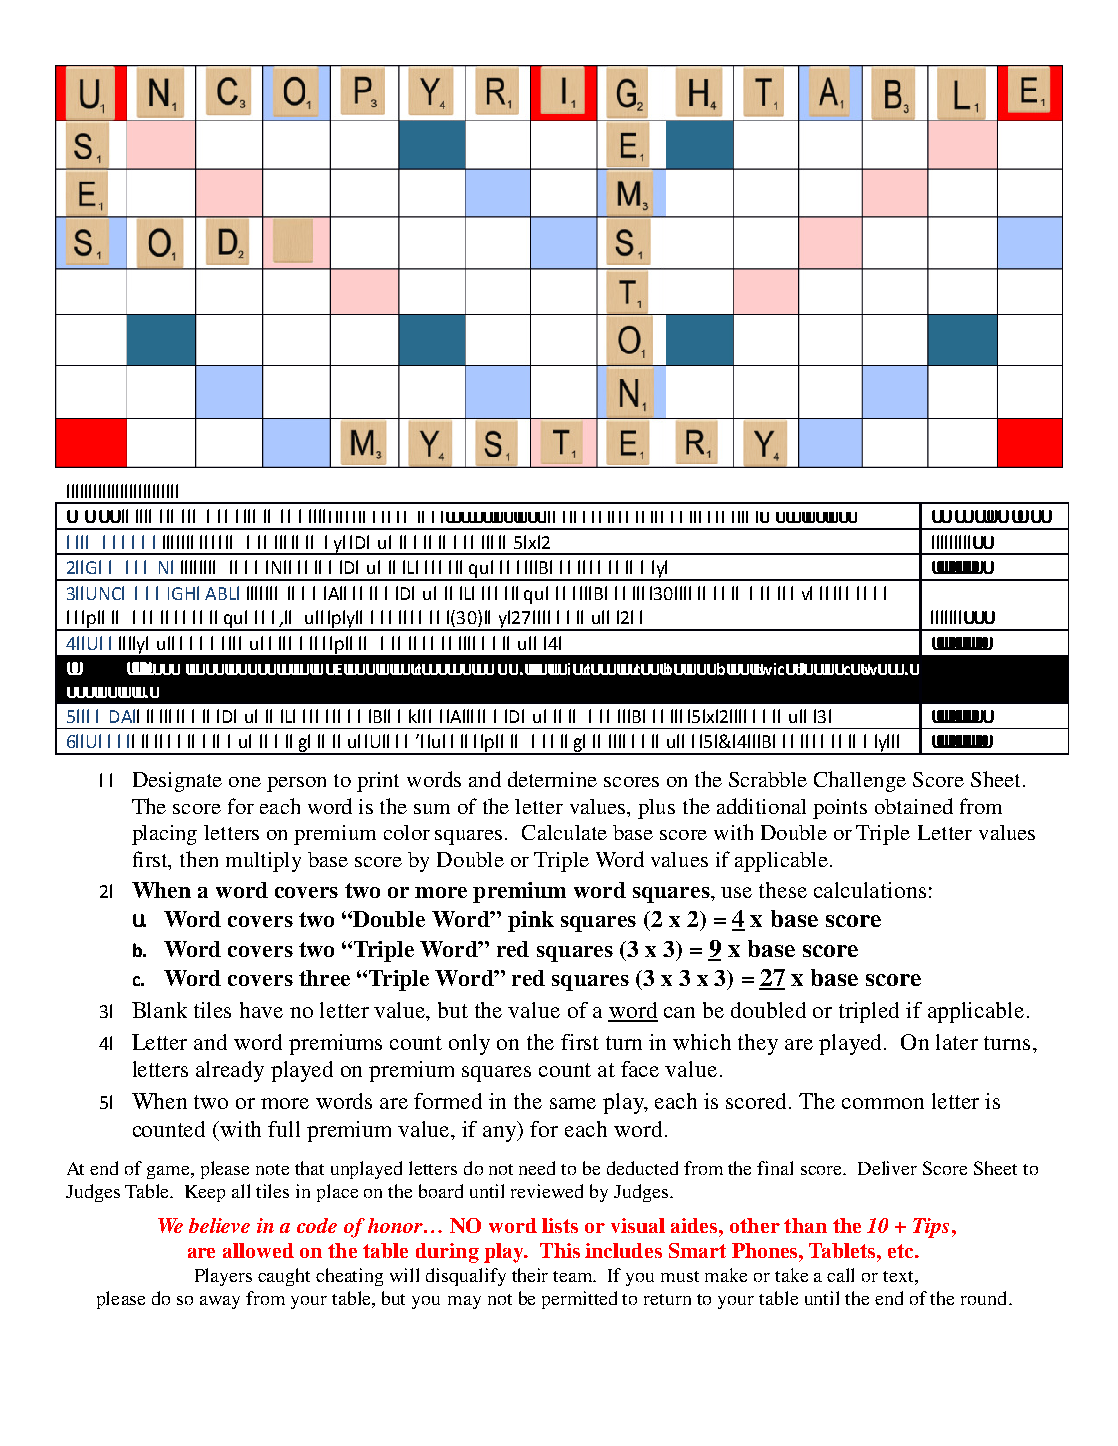 This screenshot has width=1118, height=1446. I want to click on person, so click(296, 784).
